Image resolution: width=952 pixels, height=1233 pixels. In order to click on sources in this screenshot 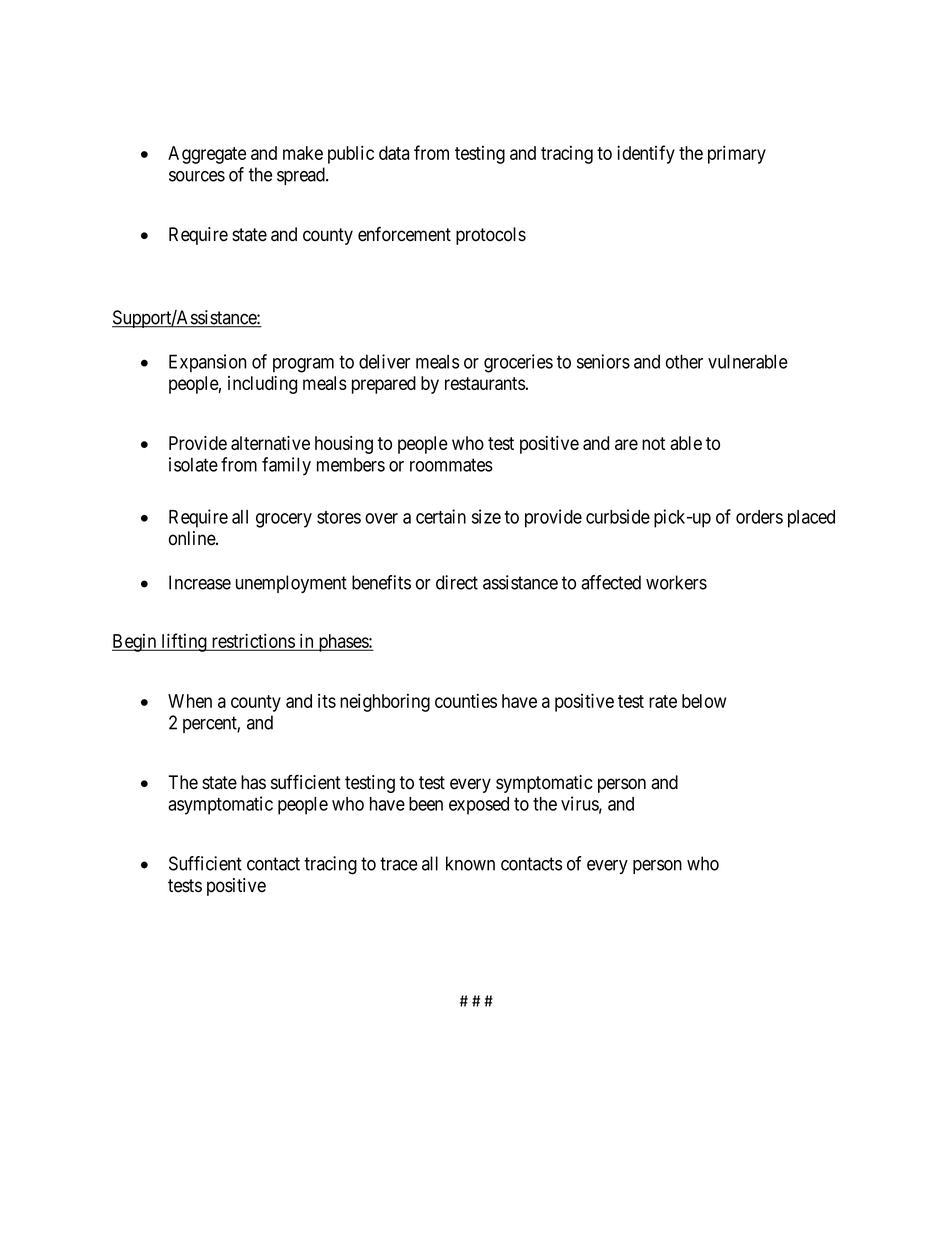, I will do `click(197, 176)`.
